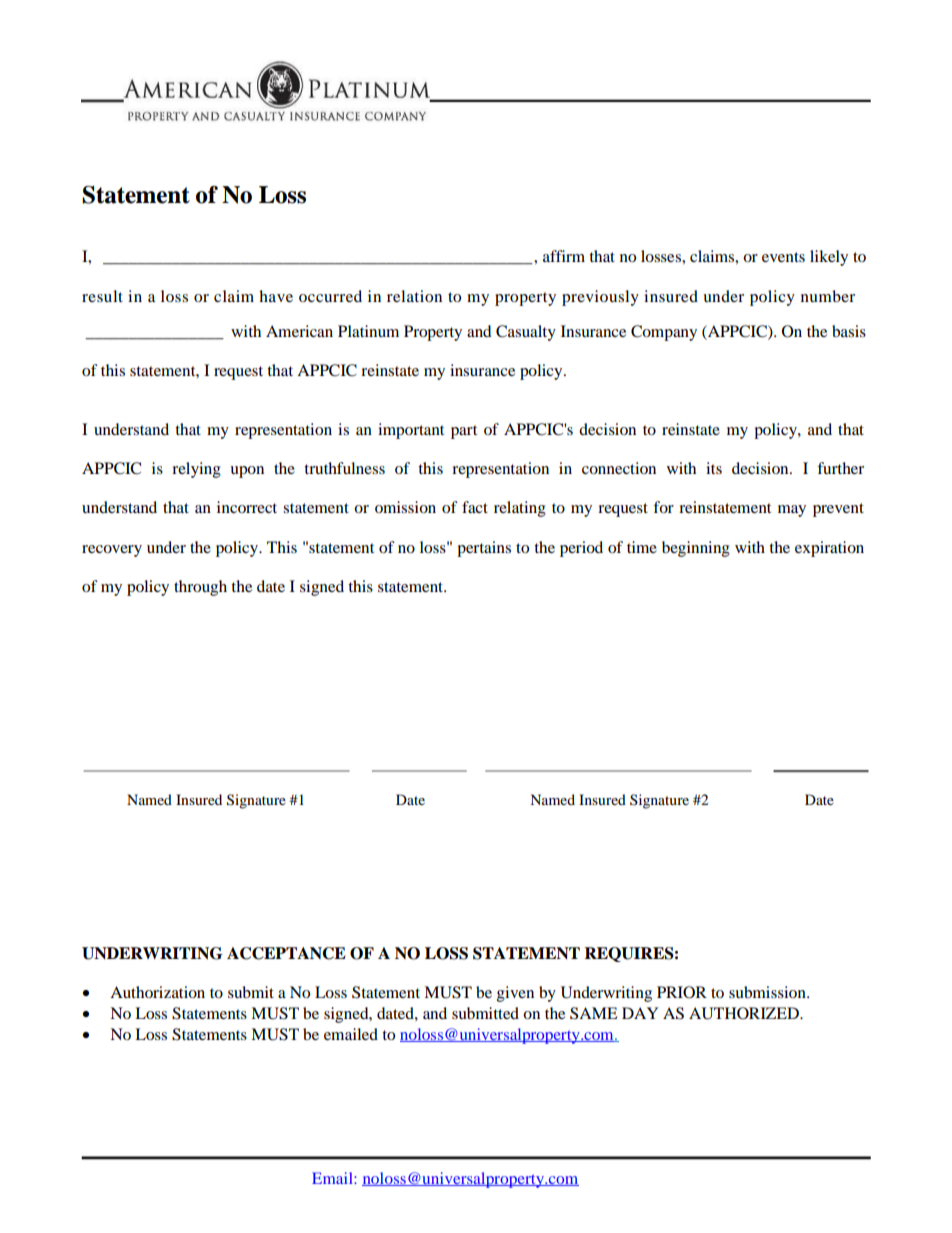 The image size is (952, 1233). What do you see at coordinates (200, 588) in the screenshot?
I see `through` at bounding box center [200, 588].
